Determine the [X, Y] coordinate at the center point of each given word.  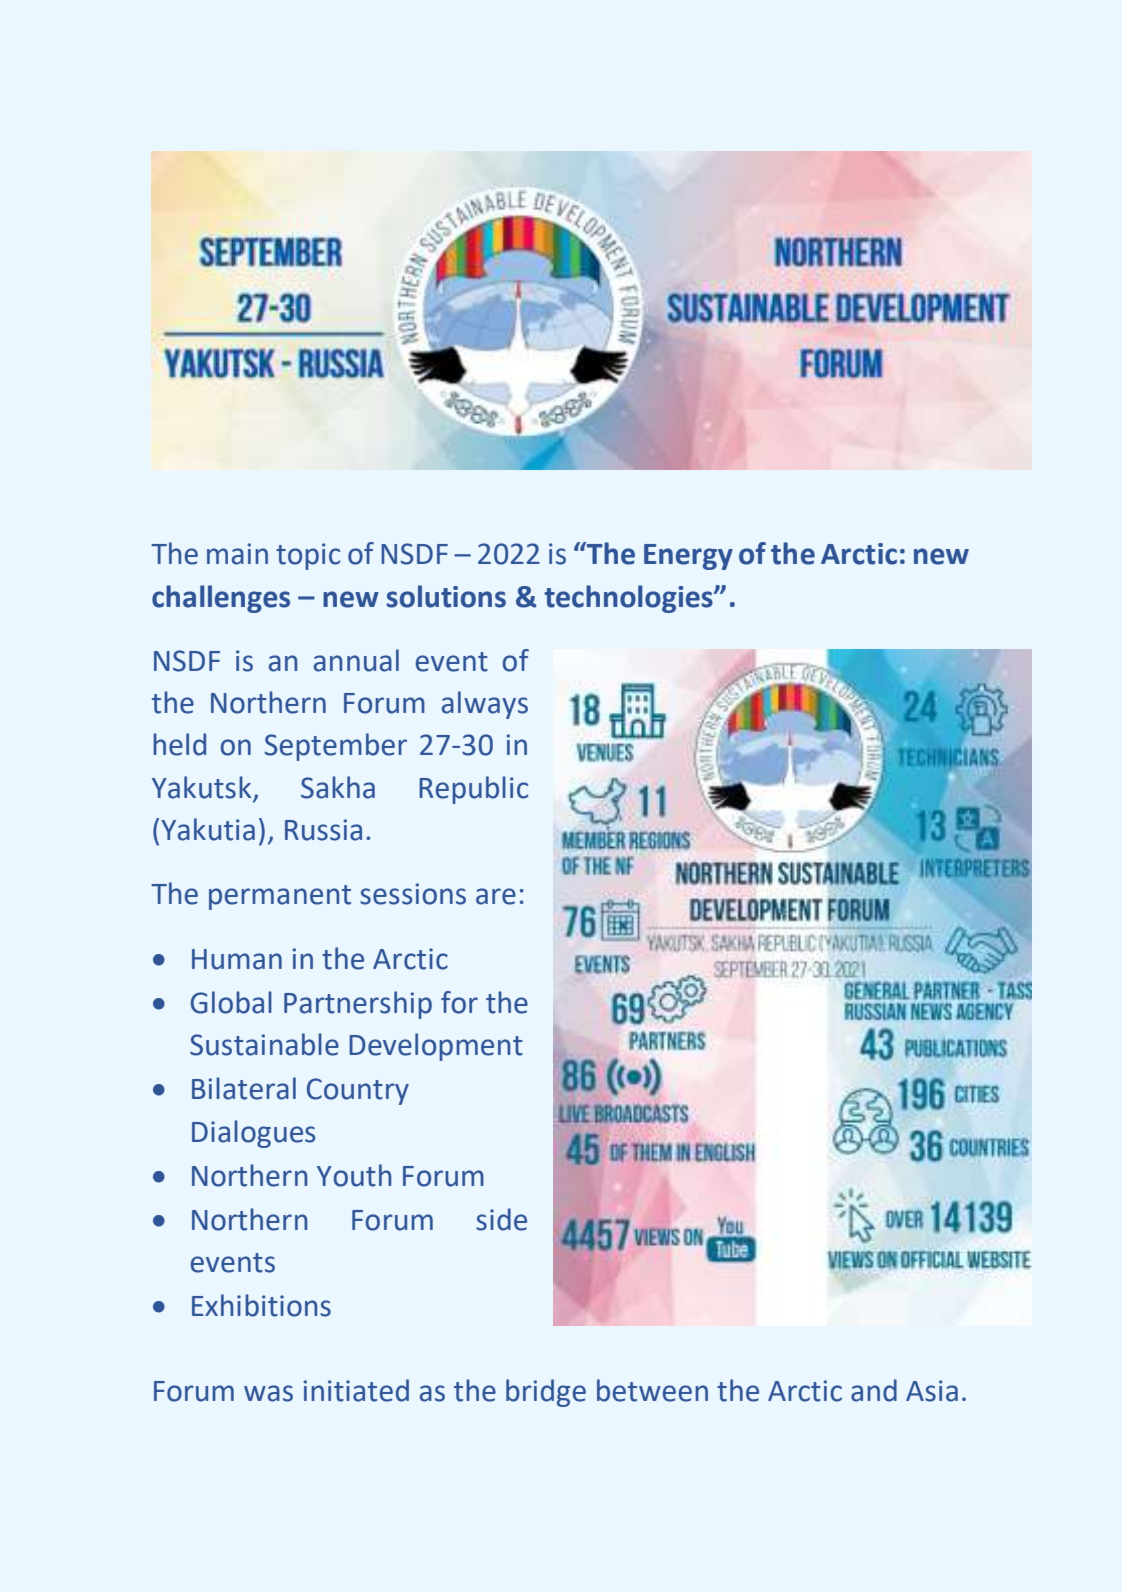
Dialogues [253, 1134]
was [268, 1393]
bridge [546, 1393]
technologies [629, 599]
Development [436, 1047]
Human [237, 959]
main [237, 554]
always [485, 705]
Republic [473, 790]
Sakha [338, 787]
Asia [932, 1391]
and [874, 1390]
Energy [688, 557]
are [496, 896]
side [501, 1219]
